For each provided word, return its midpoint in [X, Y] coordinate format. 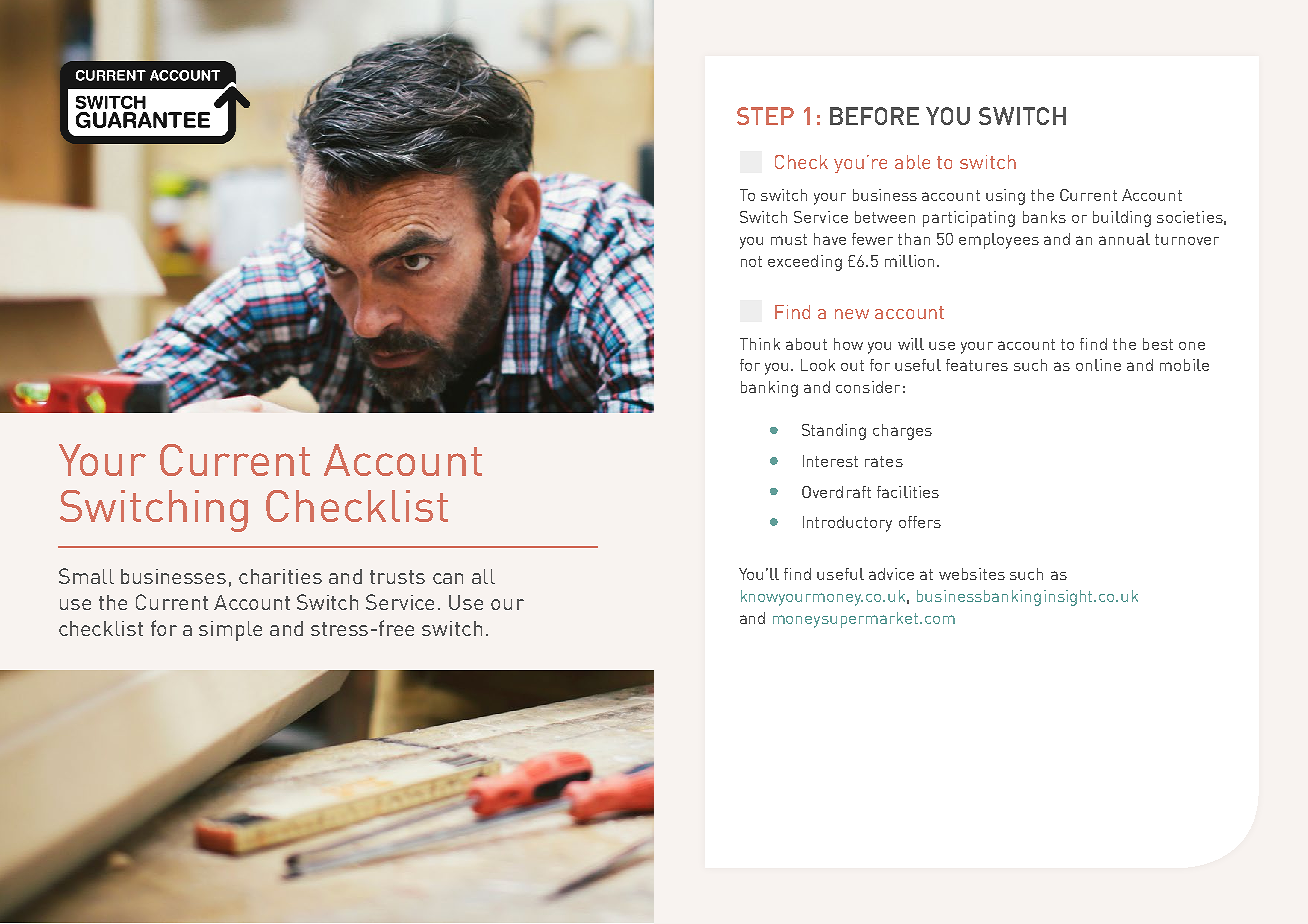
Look [818, 365]
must [789, 239]
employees [999, 241]
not [751, 261]
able [912, 162]
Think [760, 344]
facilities [908, 492]
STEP [765, 116]
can [448, 578]
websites [972, 574]
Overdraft [836, 492]
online [1098, 365]
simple [230, 631]
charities [280, 576]
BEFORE [874, 116]
